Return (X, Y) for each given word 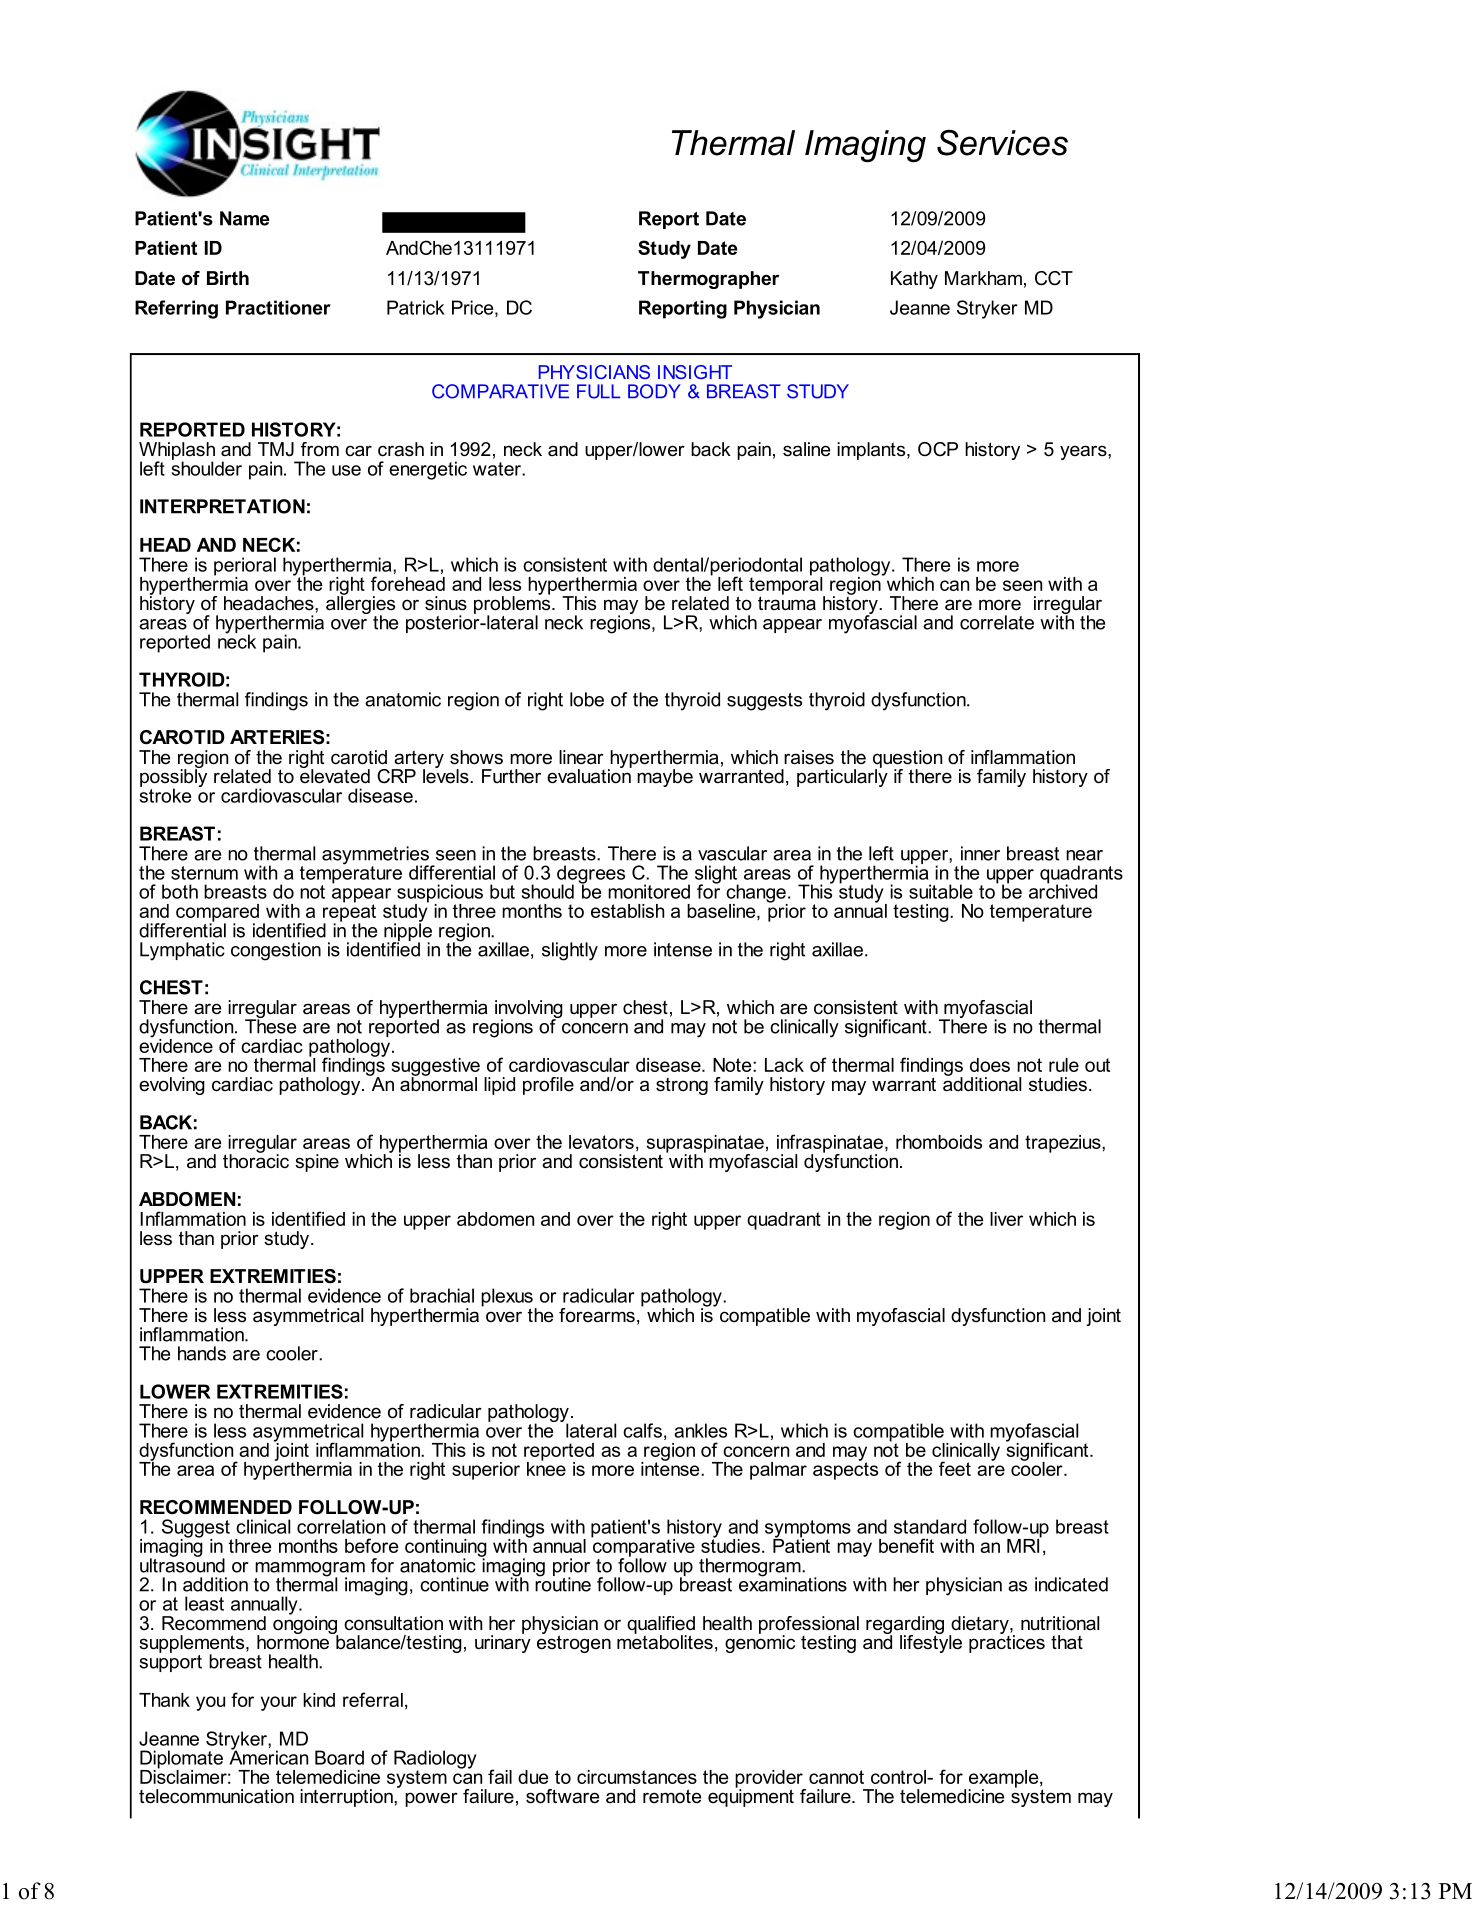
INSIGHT (695, 372)
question (907, 760)
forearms (597, 1315)
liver (1006, 1219)
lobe (587, 699)
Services (1002, 142)
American (268, 1756)
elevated (335, 775)
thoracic (256, 1160)
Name (245, 218)
